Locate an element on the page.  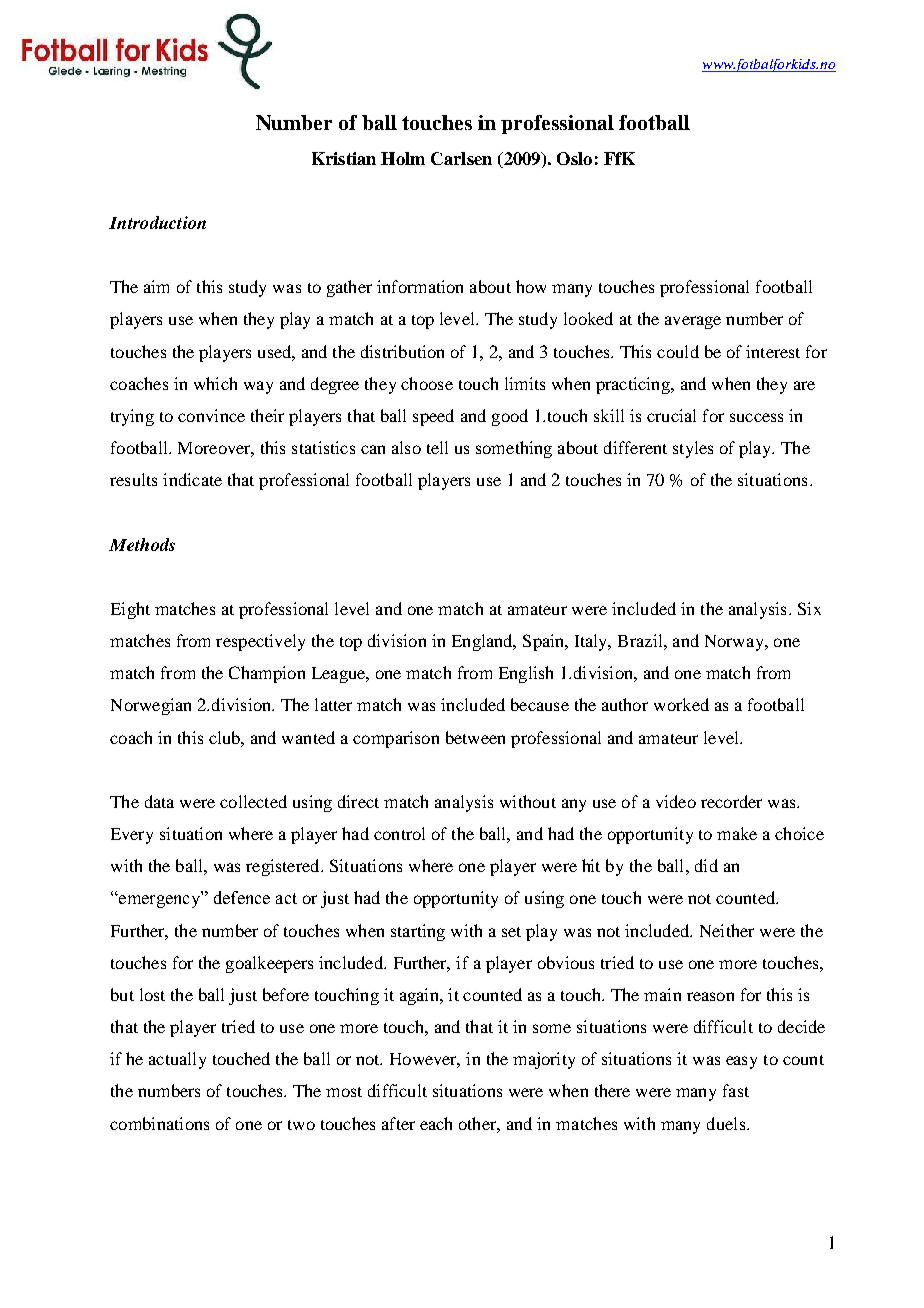
collected is located at coordinates (253, 801).
